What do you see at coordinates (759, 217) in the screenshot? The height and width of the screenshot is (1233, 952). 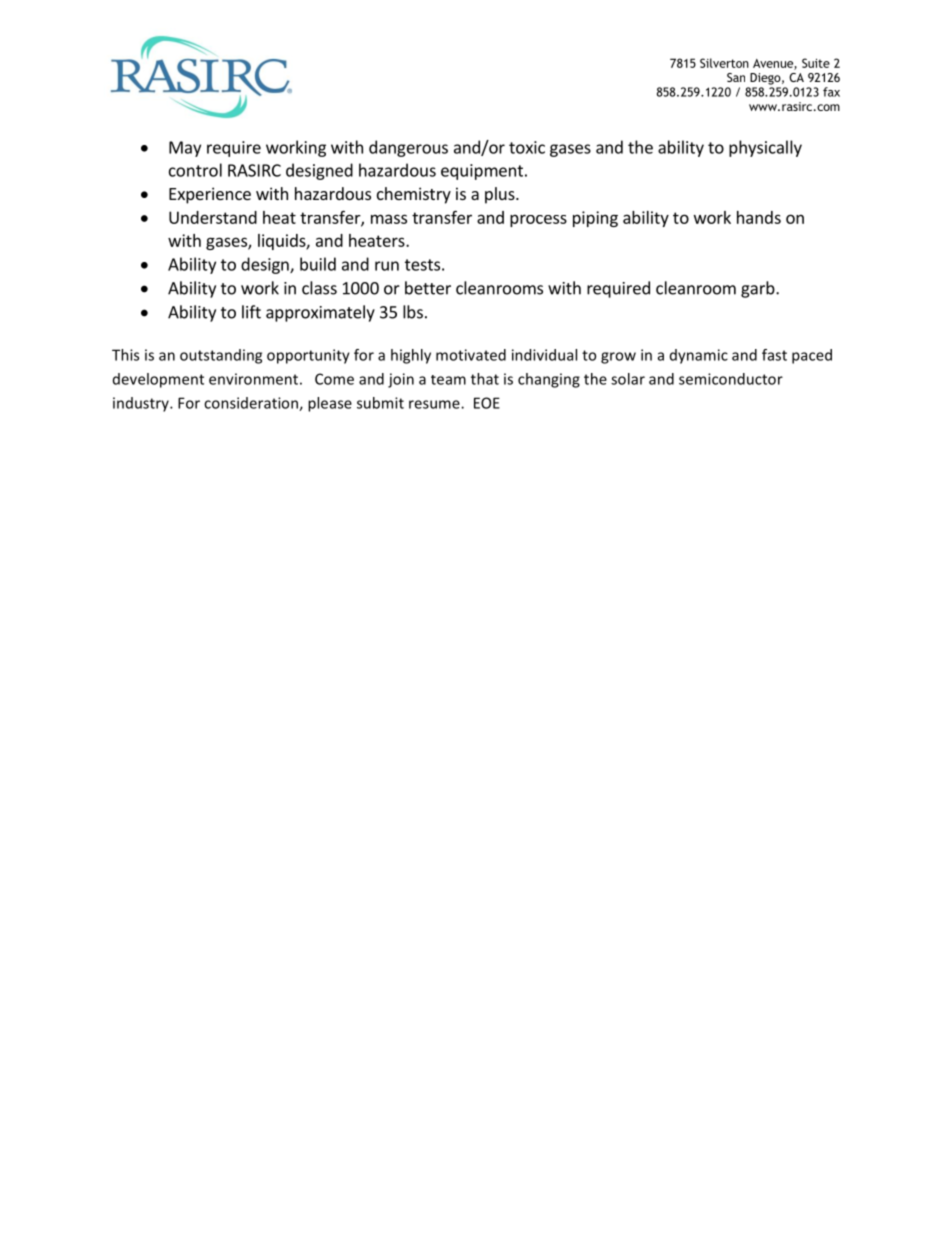 I see `hands` at bounding box center [759, 217].
